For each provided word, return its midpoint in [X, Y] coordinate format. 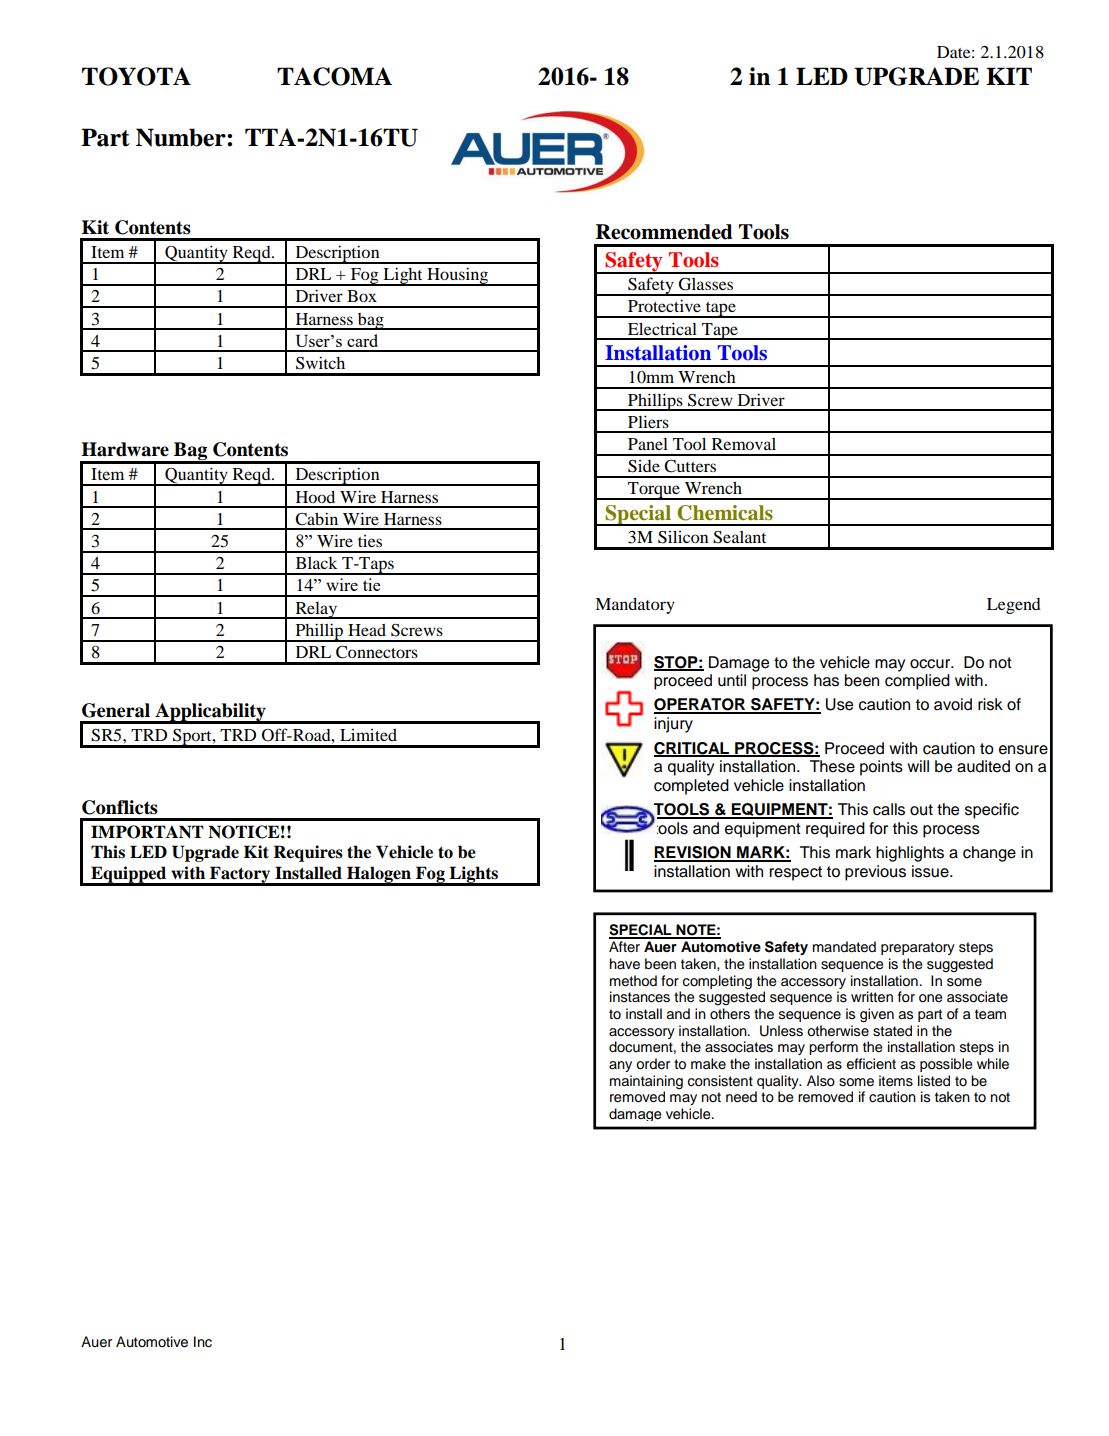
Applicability [210, 713]
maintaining [646, 1082]
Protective [664, 305]
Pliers [648, 421]
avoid [953, 704]
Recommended [664, 232]
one [931, 998]
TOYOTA [136, 76]
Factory [240, 876]
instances [640, 997]
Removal [744, 444]
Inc [203, 1342]
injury [673, 725]
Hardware [125, 449]
